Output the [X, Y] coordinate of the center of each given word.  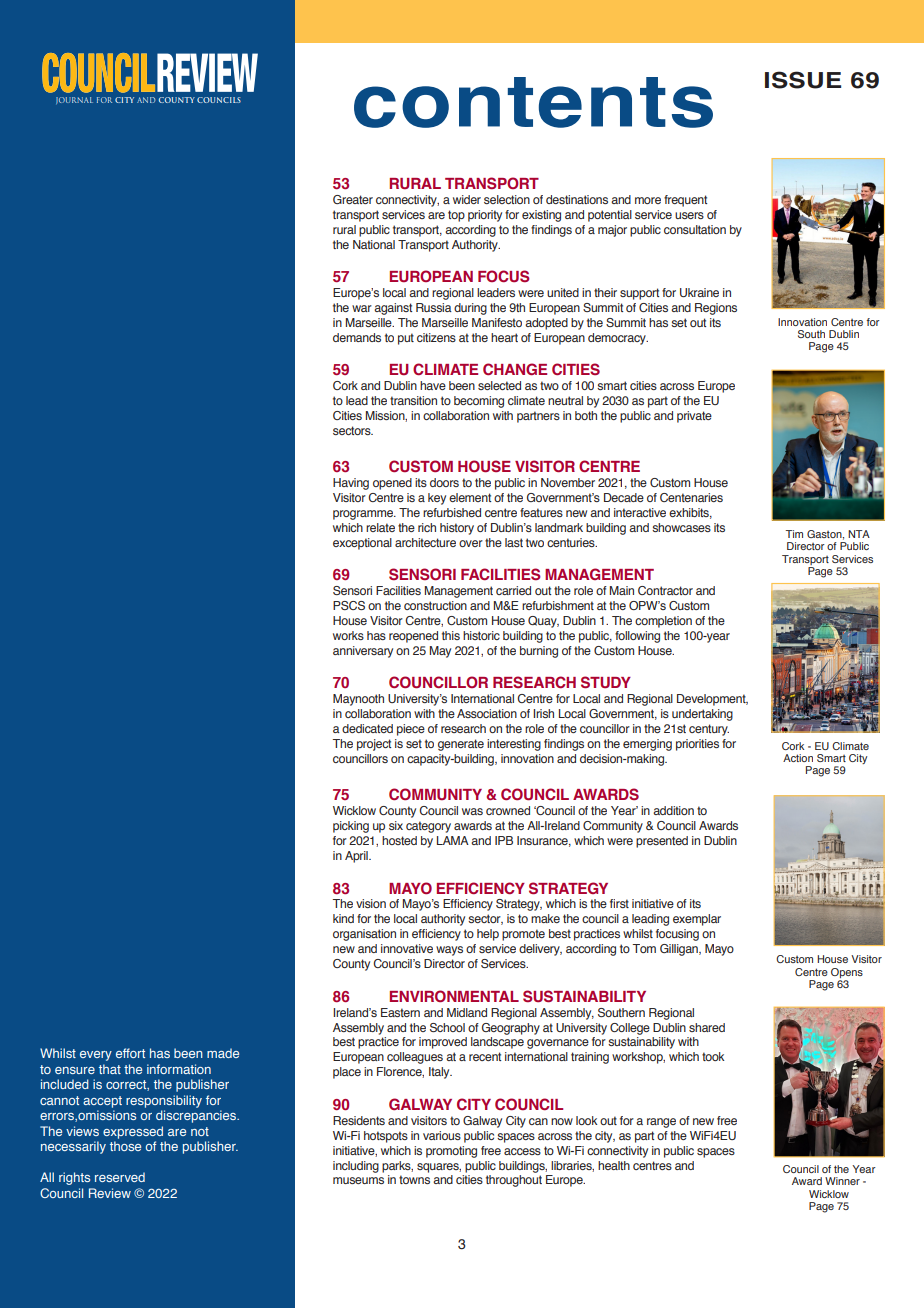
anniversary [363, 652]
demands [357, 337]
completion [663, 622]
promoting [451, 1152]
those [125, 1146]
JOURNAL [74, 100]
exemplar [697, 920]
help [488, 935]
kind [343, 918]
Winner [842, 1181]
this [451, 635]
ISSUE [803, 80]
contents [533, 102]
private [694, 417]
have [433, 385]
